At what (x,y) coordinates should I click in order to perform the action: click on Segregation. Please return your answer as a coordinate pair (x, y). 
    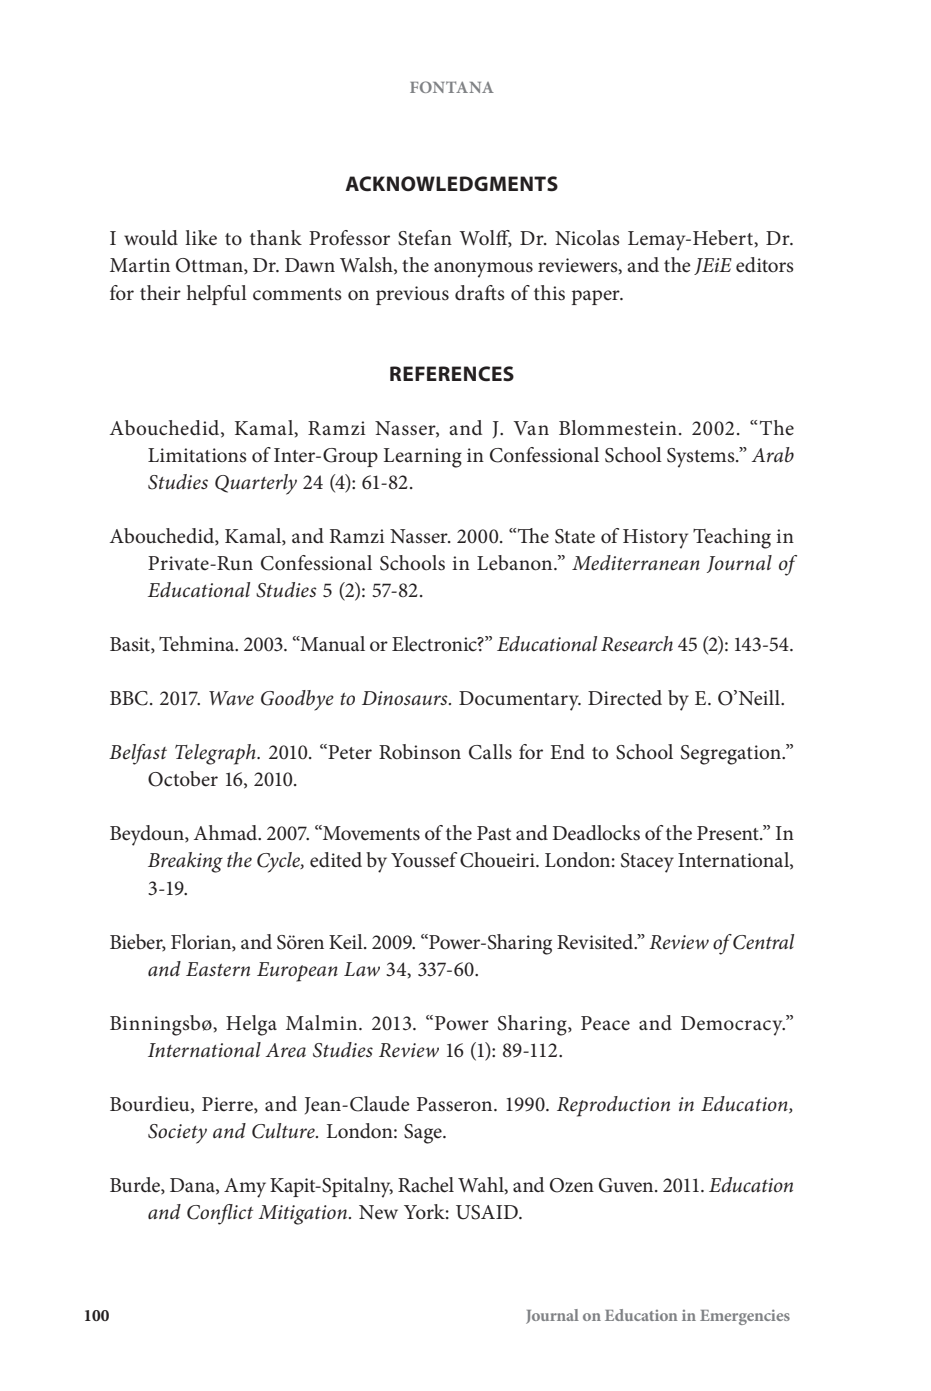
    Looking at the image, I should click on (732, 755).
